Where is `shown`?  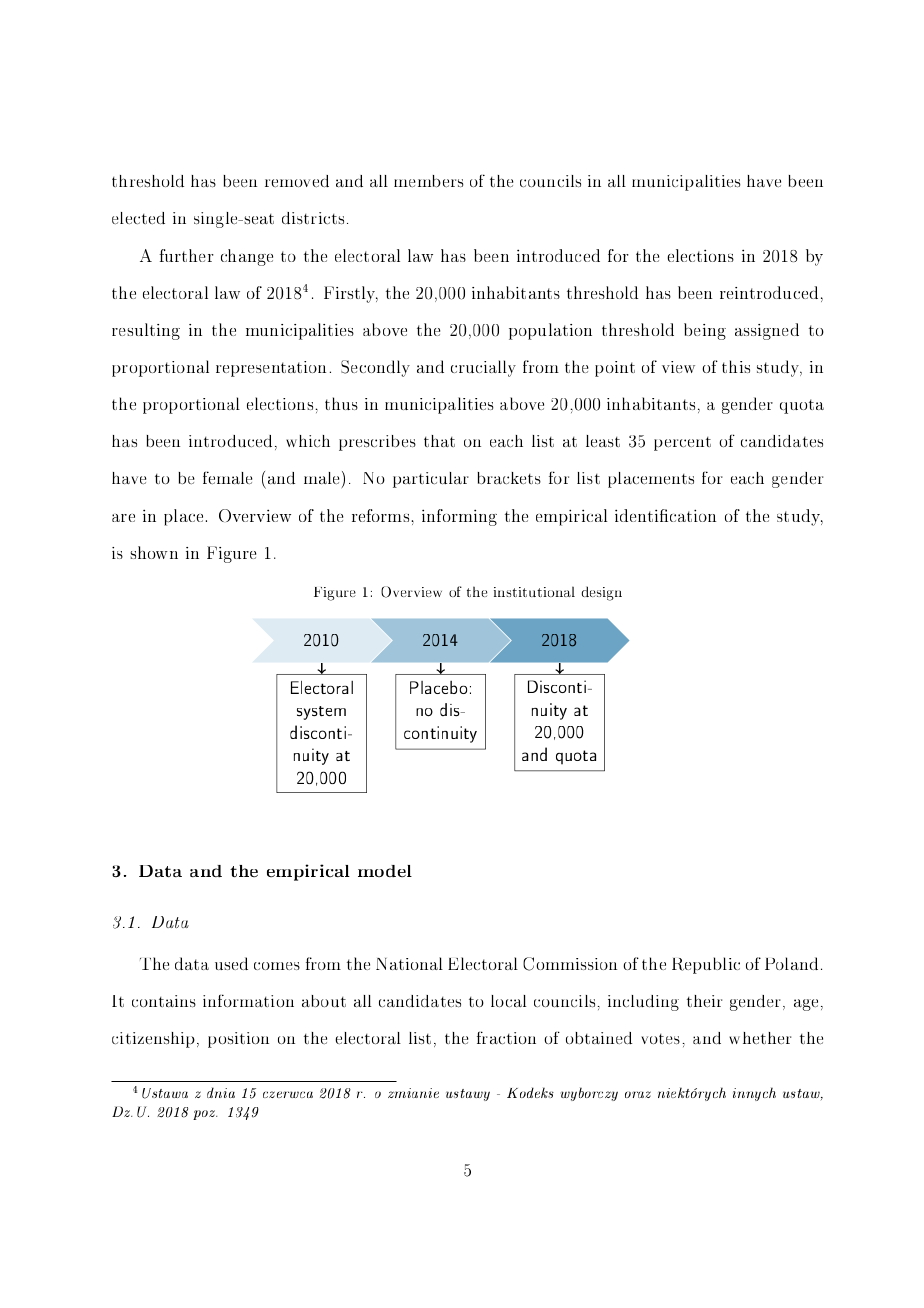 shown is located at coordinates (154, 552).
